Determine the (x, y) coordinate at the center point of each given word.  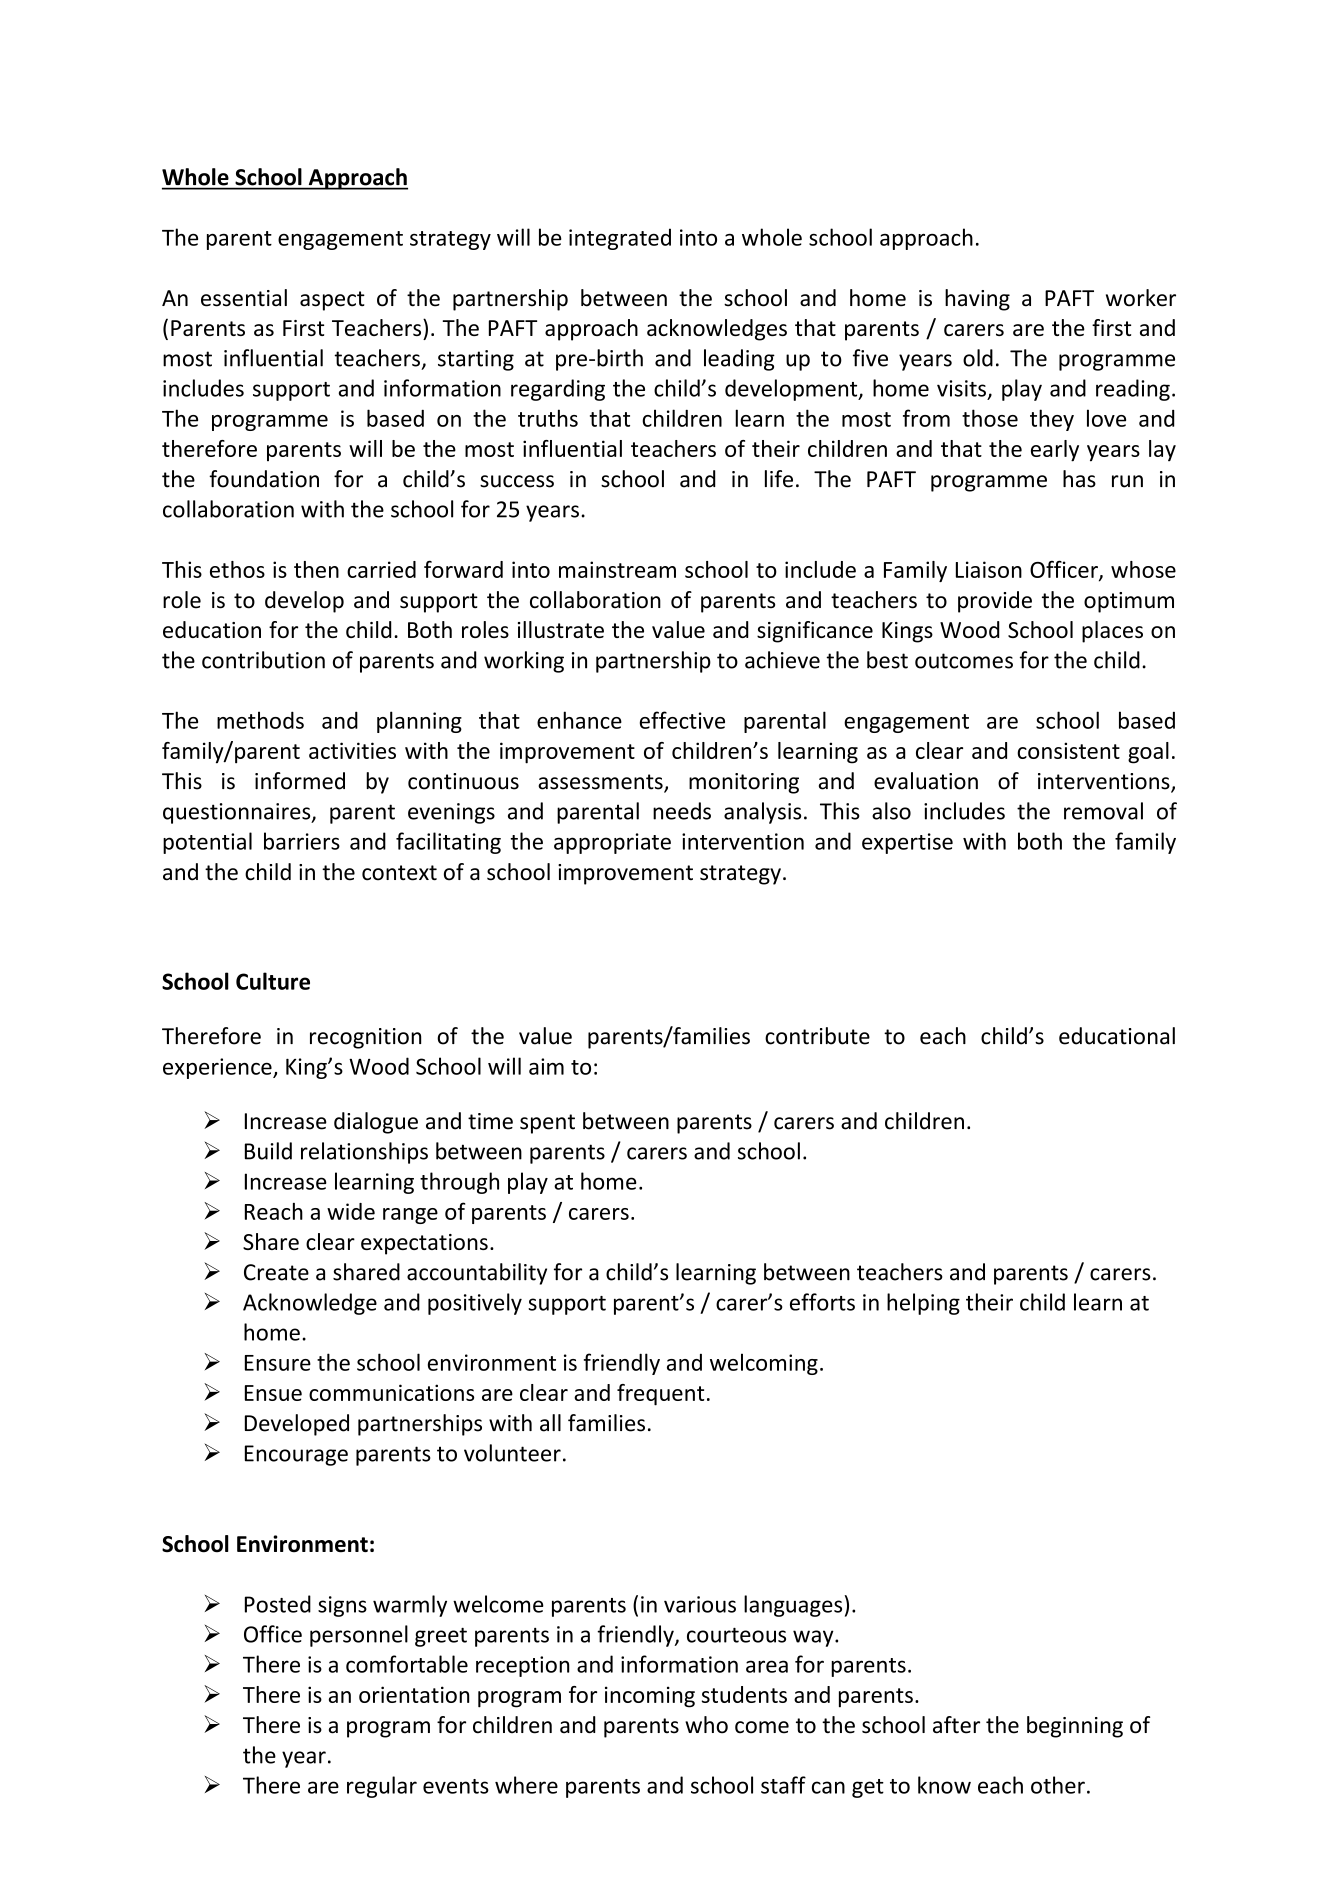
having (977, 300)
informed (300, 781)
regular (382, 1787)
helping (923, 1304)
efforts (822, 1302)
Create (276, 1272)
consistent (1068, 750)
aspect (332, 301)
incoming (650, 1697)
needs (682, 811)
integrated (620, 239)
